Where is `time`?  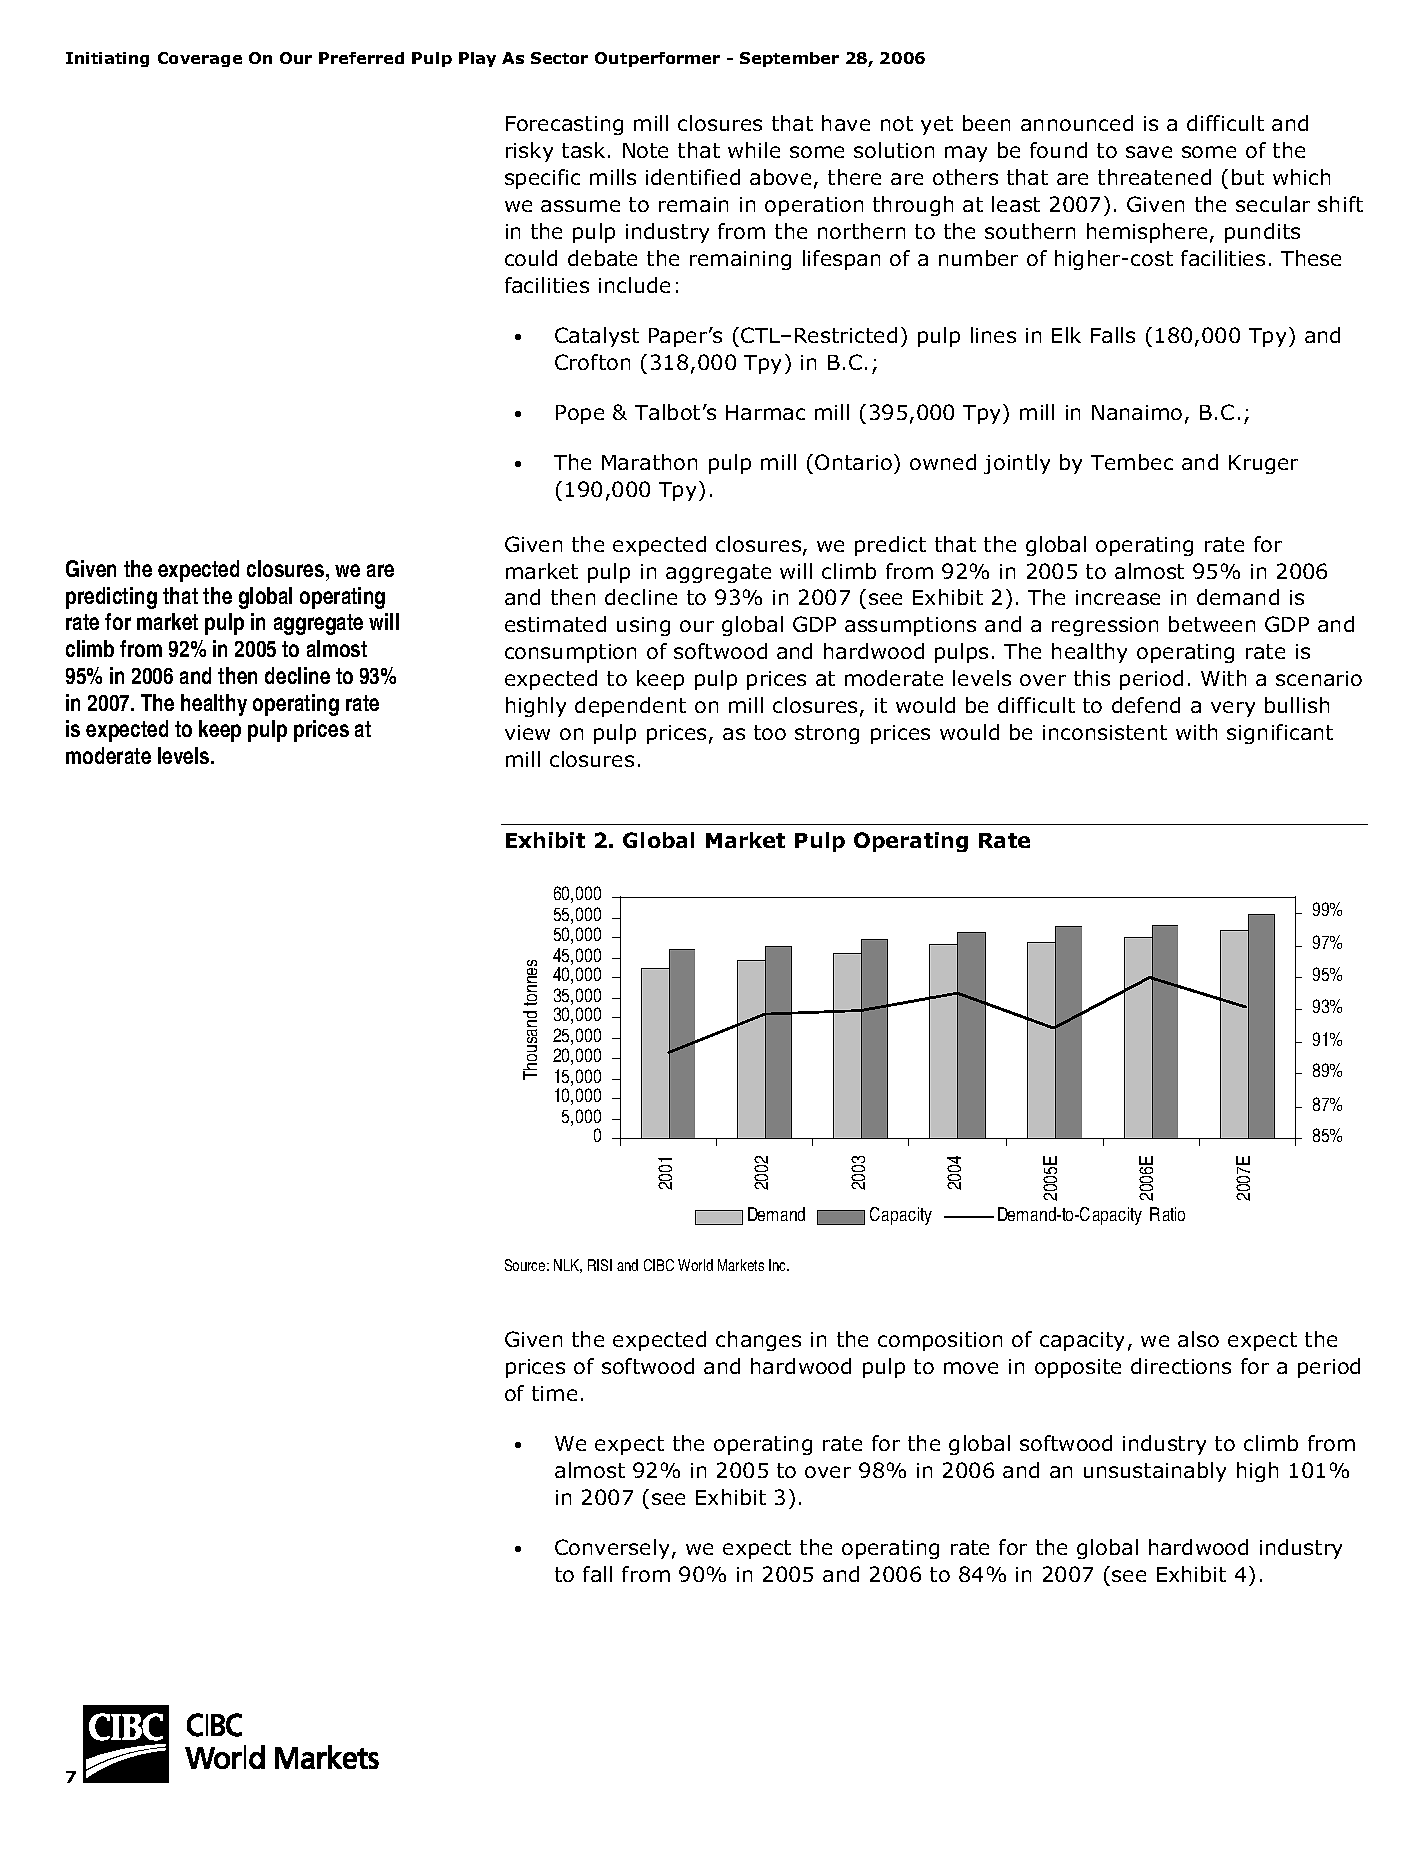 time is located at coordinates (554, 1393).
